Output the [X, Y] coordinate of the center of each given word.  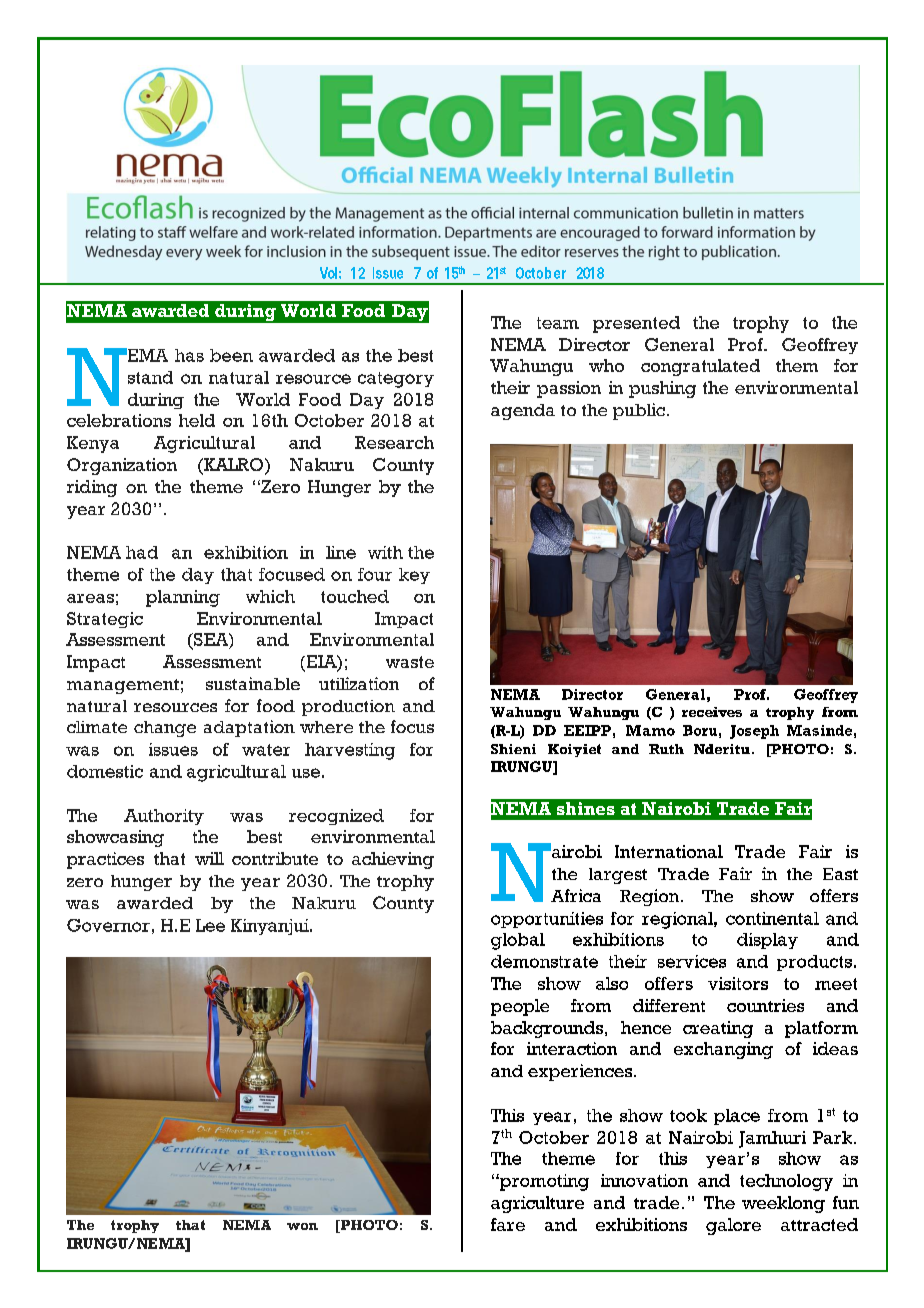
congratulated [700, 367]
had [142, 552]
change [165, 729]
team [558, 323]
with [385, 552]
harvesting [350, 751]
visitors [738, 983]
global [518, 941]
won [302, 1226]
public [639, 411]
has [189, 355]
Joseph [754, 732]
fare [508, 1224]
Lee [210, 925]
